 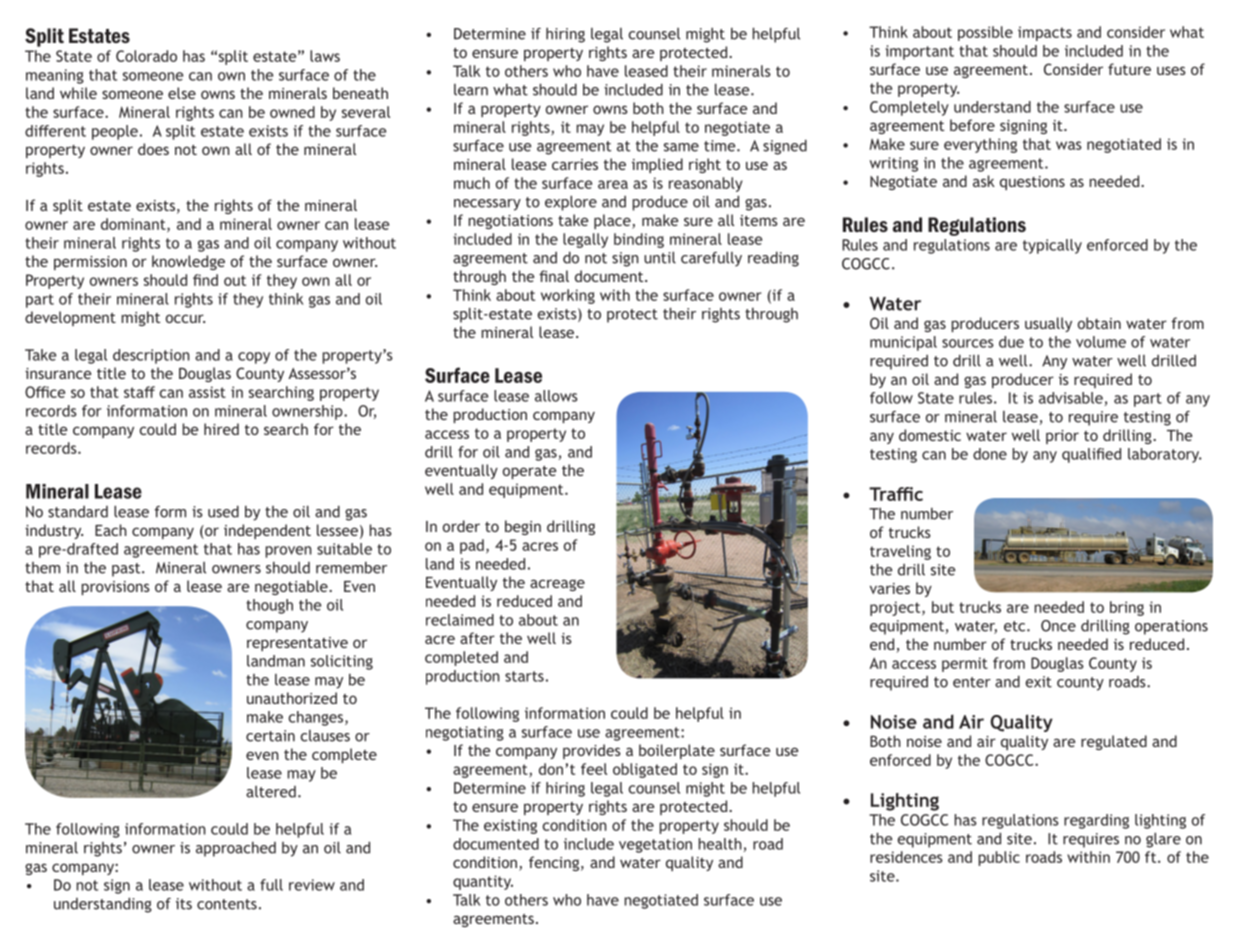 I want to click on typically, so click(x=1052, y=246).
